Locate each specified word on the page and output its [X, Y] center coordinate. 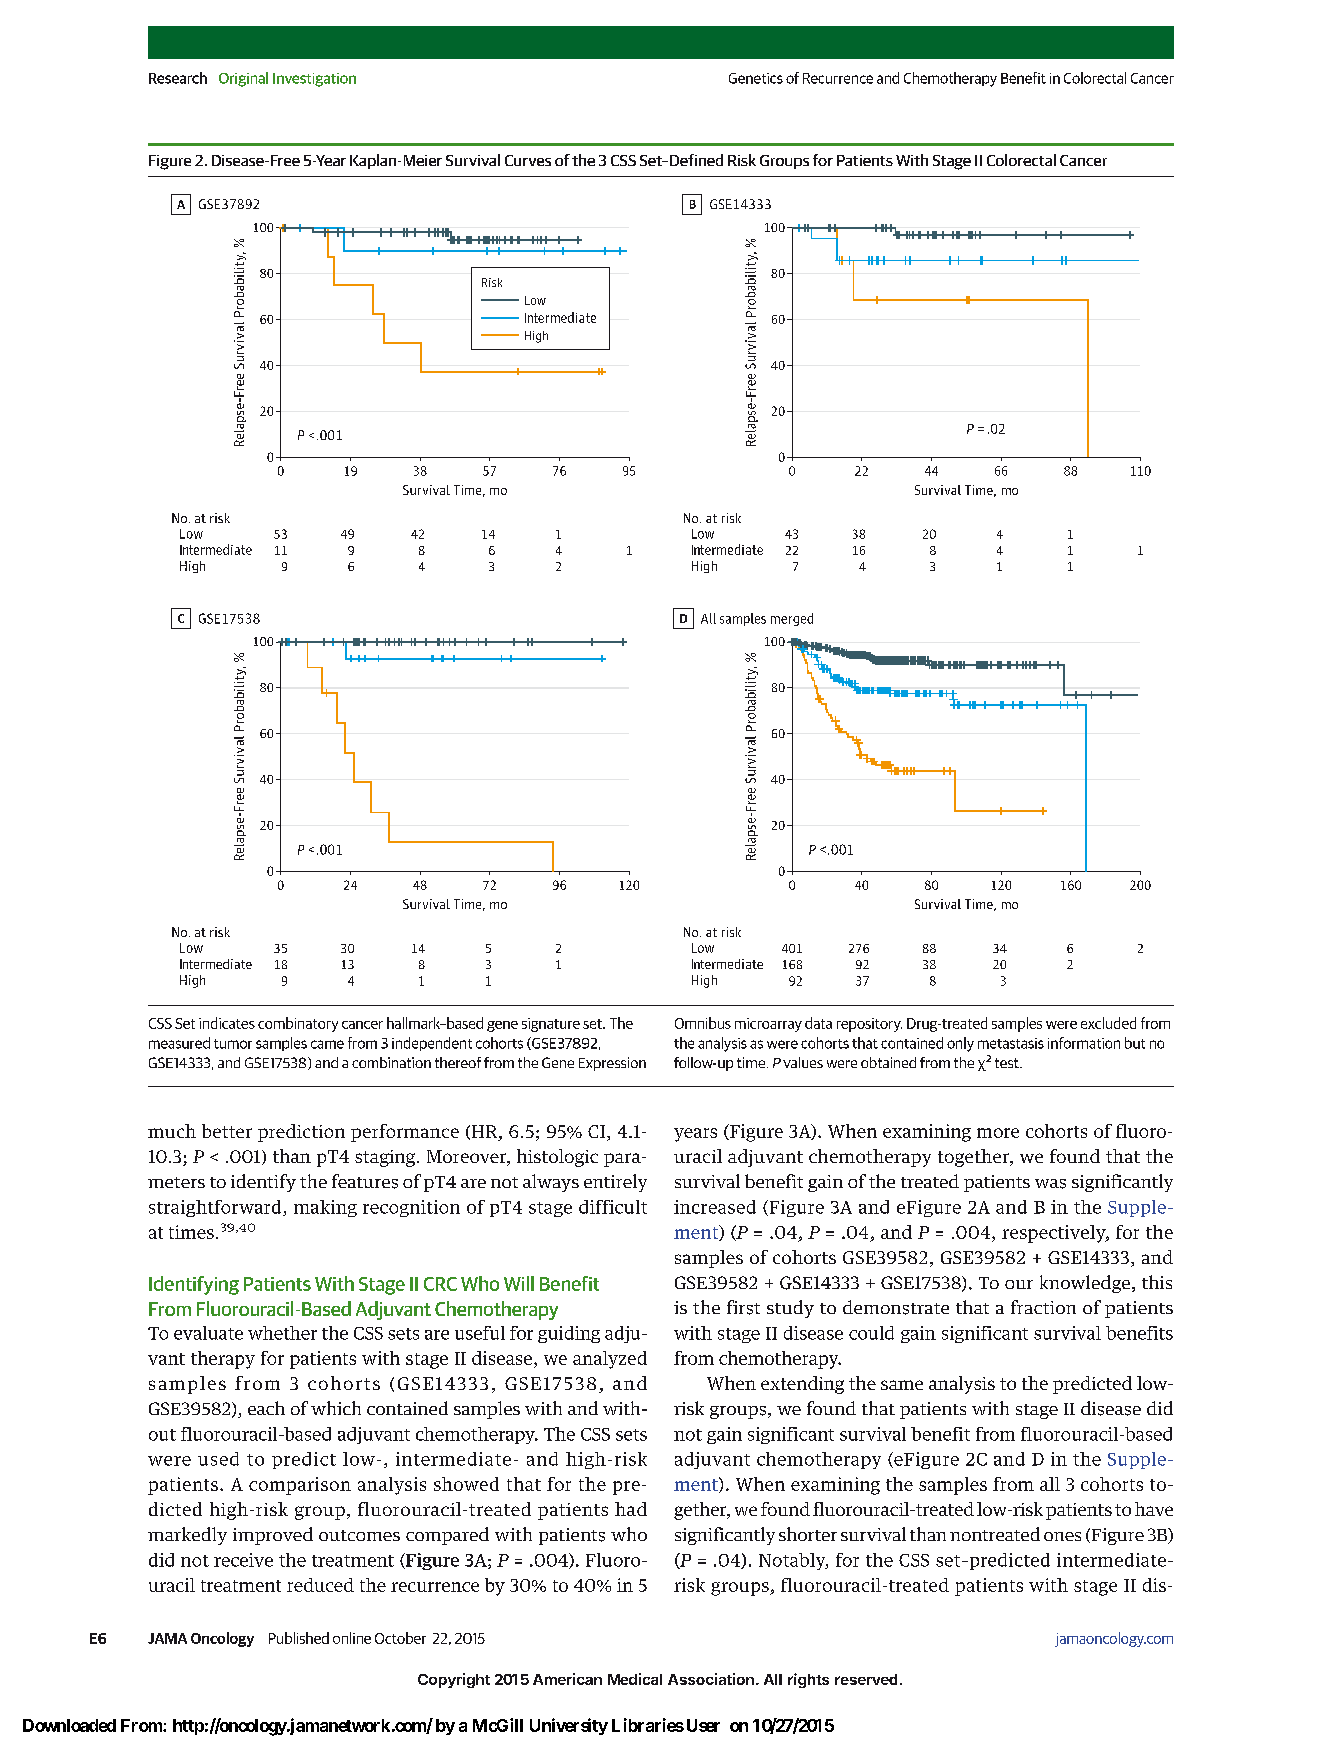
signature [551, 1025]
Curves [528, 160]
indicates [227, 1023]
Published [299, 1638]
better [227, 1131]
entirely [615, 1183]
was [1050, 1184]
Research [178, 78]
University [569, 1726]
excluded [1108, 1023]
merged [792, 619]
